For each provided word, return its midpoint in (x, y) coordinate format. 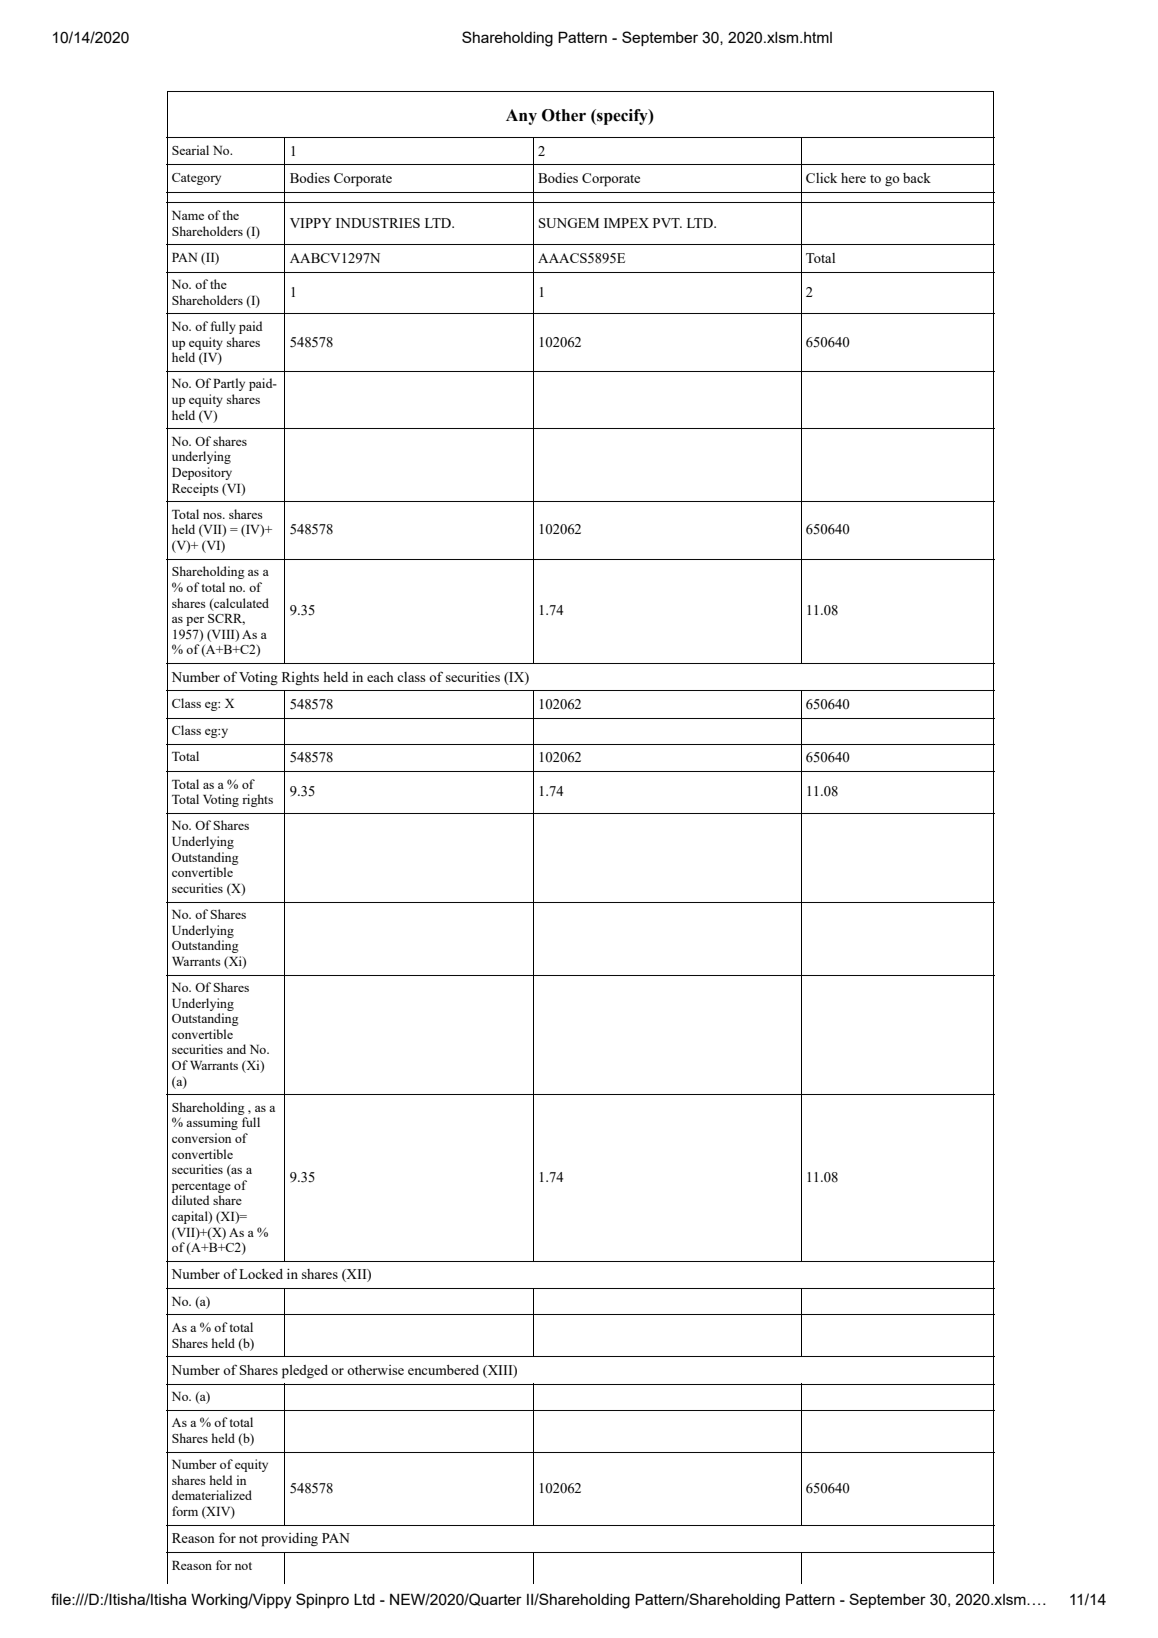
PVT (667, 223)
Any (521, 117)
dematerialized (212, 1495)
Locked (261, 1274)
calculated (240, 604)
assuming (212, 1123)
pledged (305, 1372)
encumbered (443, 1370)
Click (821, 178)
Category (196, 179)
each (380, 677)
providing (289, 1540)
